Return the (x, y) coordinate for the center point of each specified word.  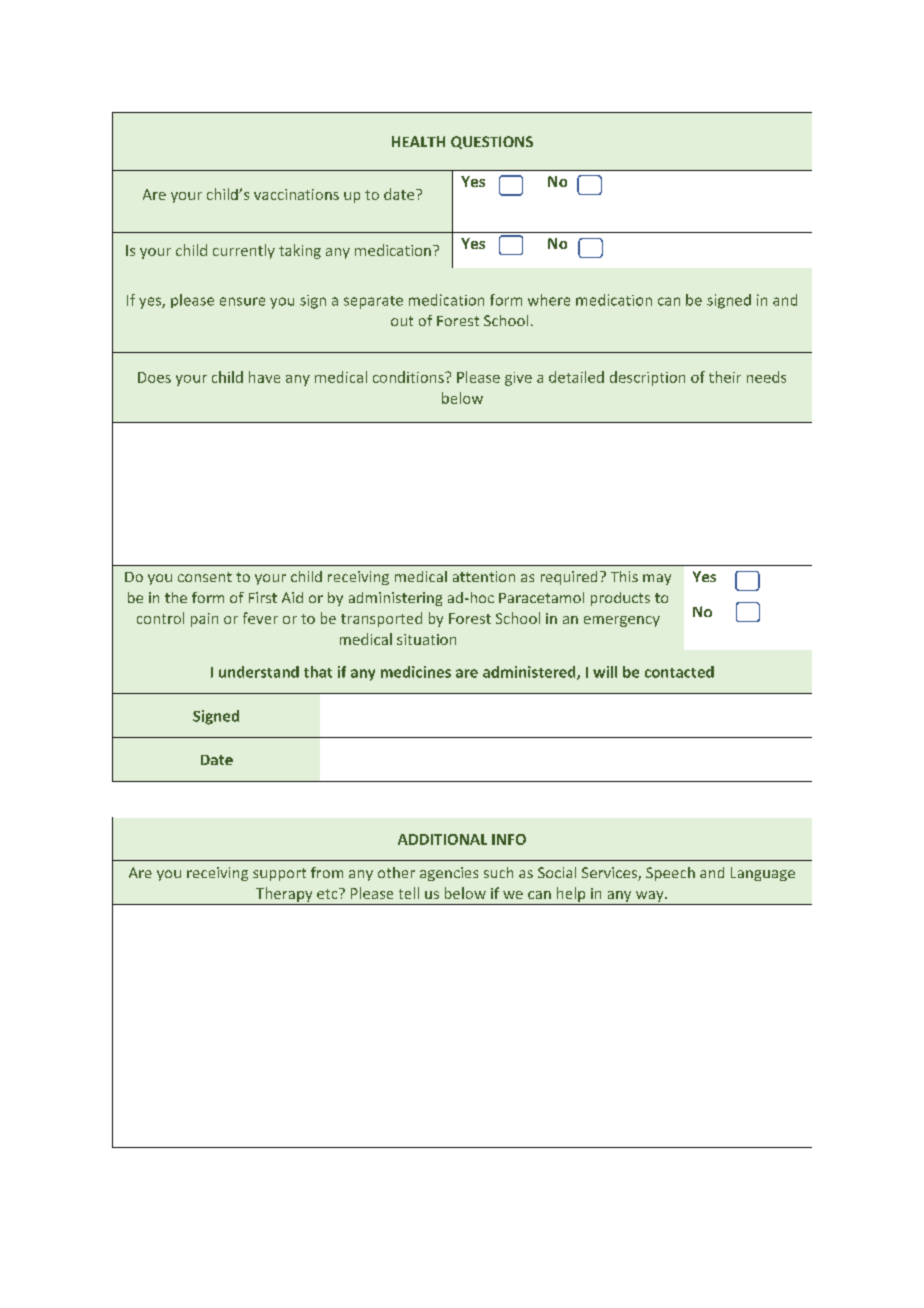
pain (204, 620)
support (279, 874)
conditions (409, 377)
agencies (449, 874)
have (264, 377)
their (725, 377)
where (549, 300)
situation (426, 639)
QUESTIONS (492, 142)
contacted (679, 672)
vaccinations (296, 194)
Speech (670, 874)
